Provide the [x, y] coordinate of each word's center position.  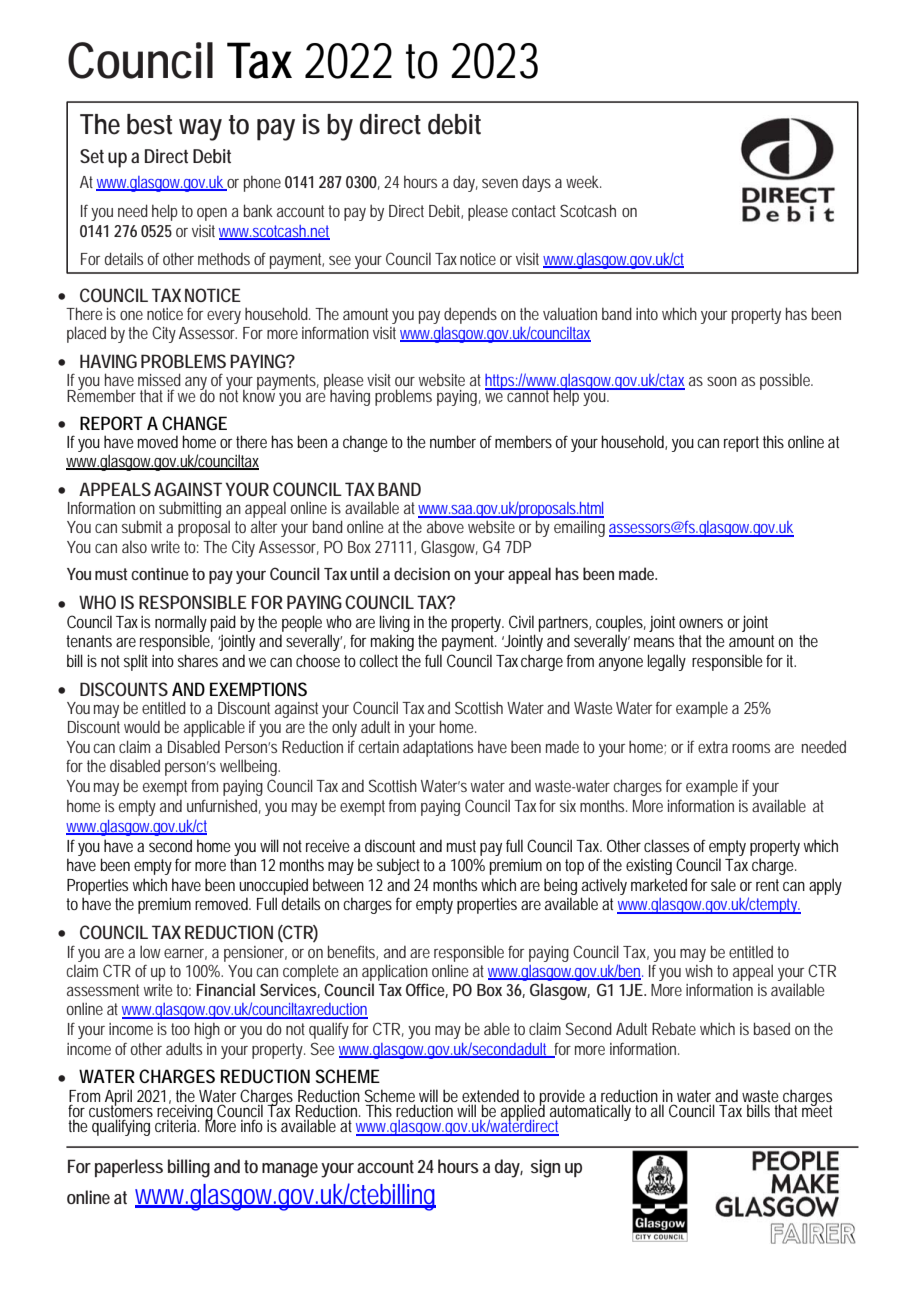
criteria [177, 1126]
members [525, 441]
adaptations [438, 748]
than [243, 864]
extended [490, 1095]
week [583, 181]
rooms [751, 748]
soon [722, 381]
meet [817, 1110]
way [200, 130]
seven [500, 183]
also [134, 547]
